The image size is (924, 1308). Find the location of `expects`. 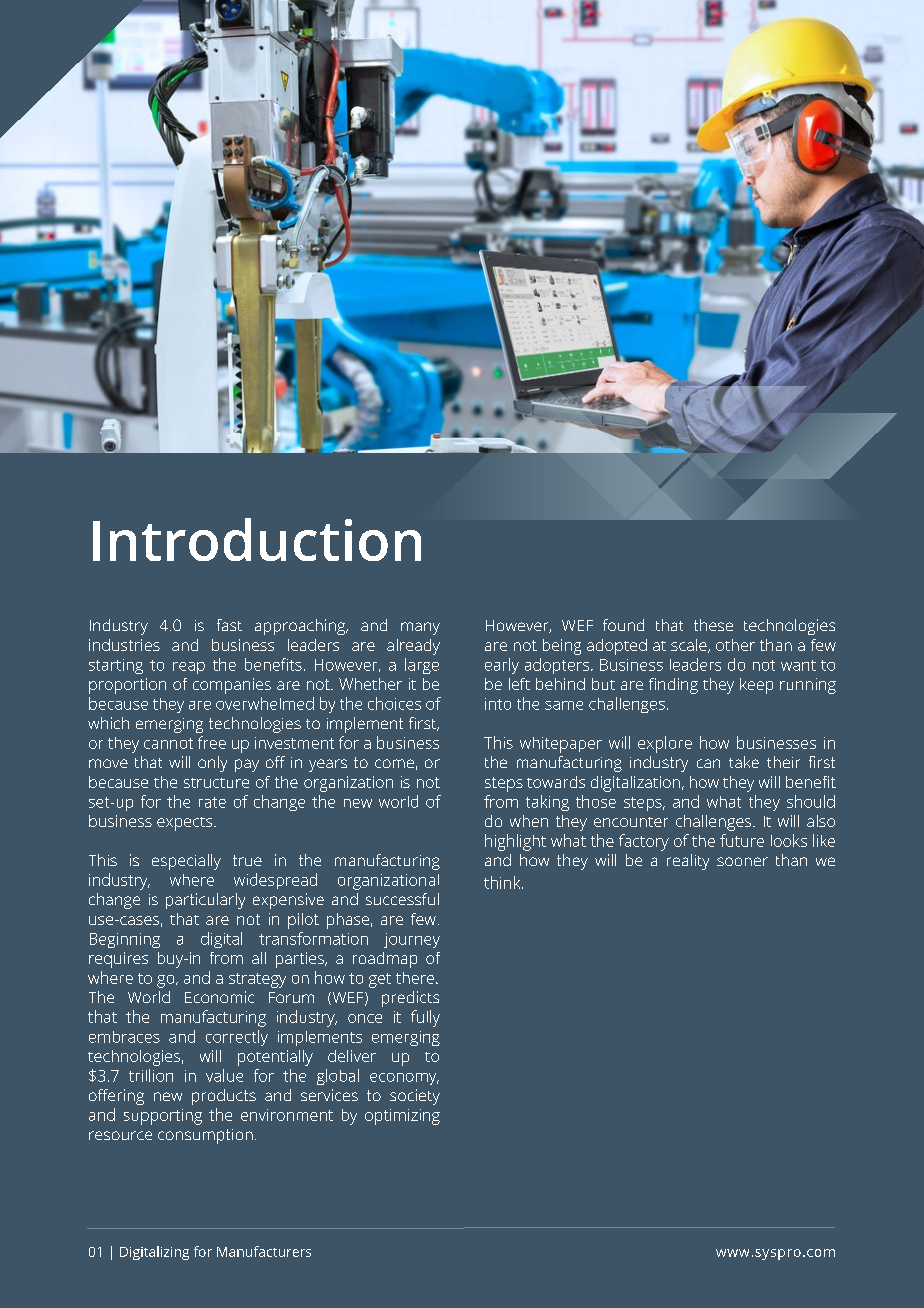

expects is located at coordinates (186, 824).
